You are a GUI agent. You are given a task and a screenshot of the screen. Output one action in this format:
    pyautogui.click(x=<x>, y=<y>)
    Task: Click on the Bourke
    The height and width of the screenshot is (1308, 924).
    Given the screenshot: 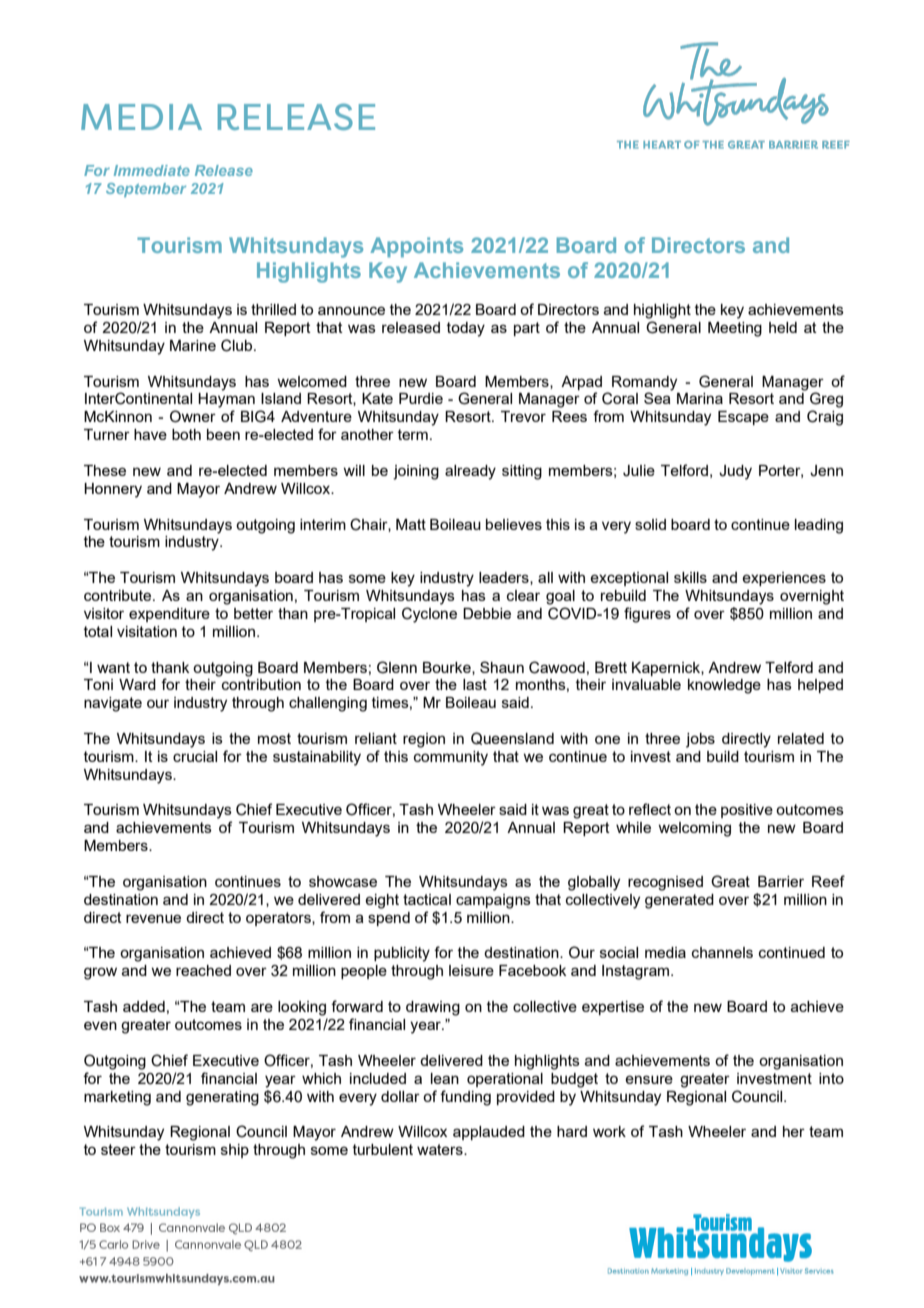 What is the action you would take?
    pyautogui.click(x=448, y=668)
